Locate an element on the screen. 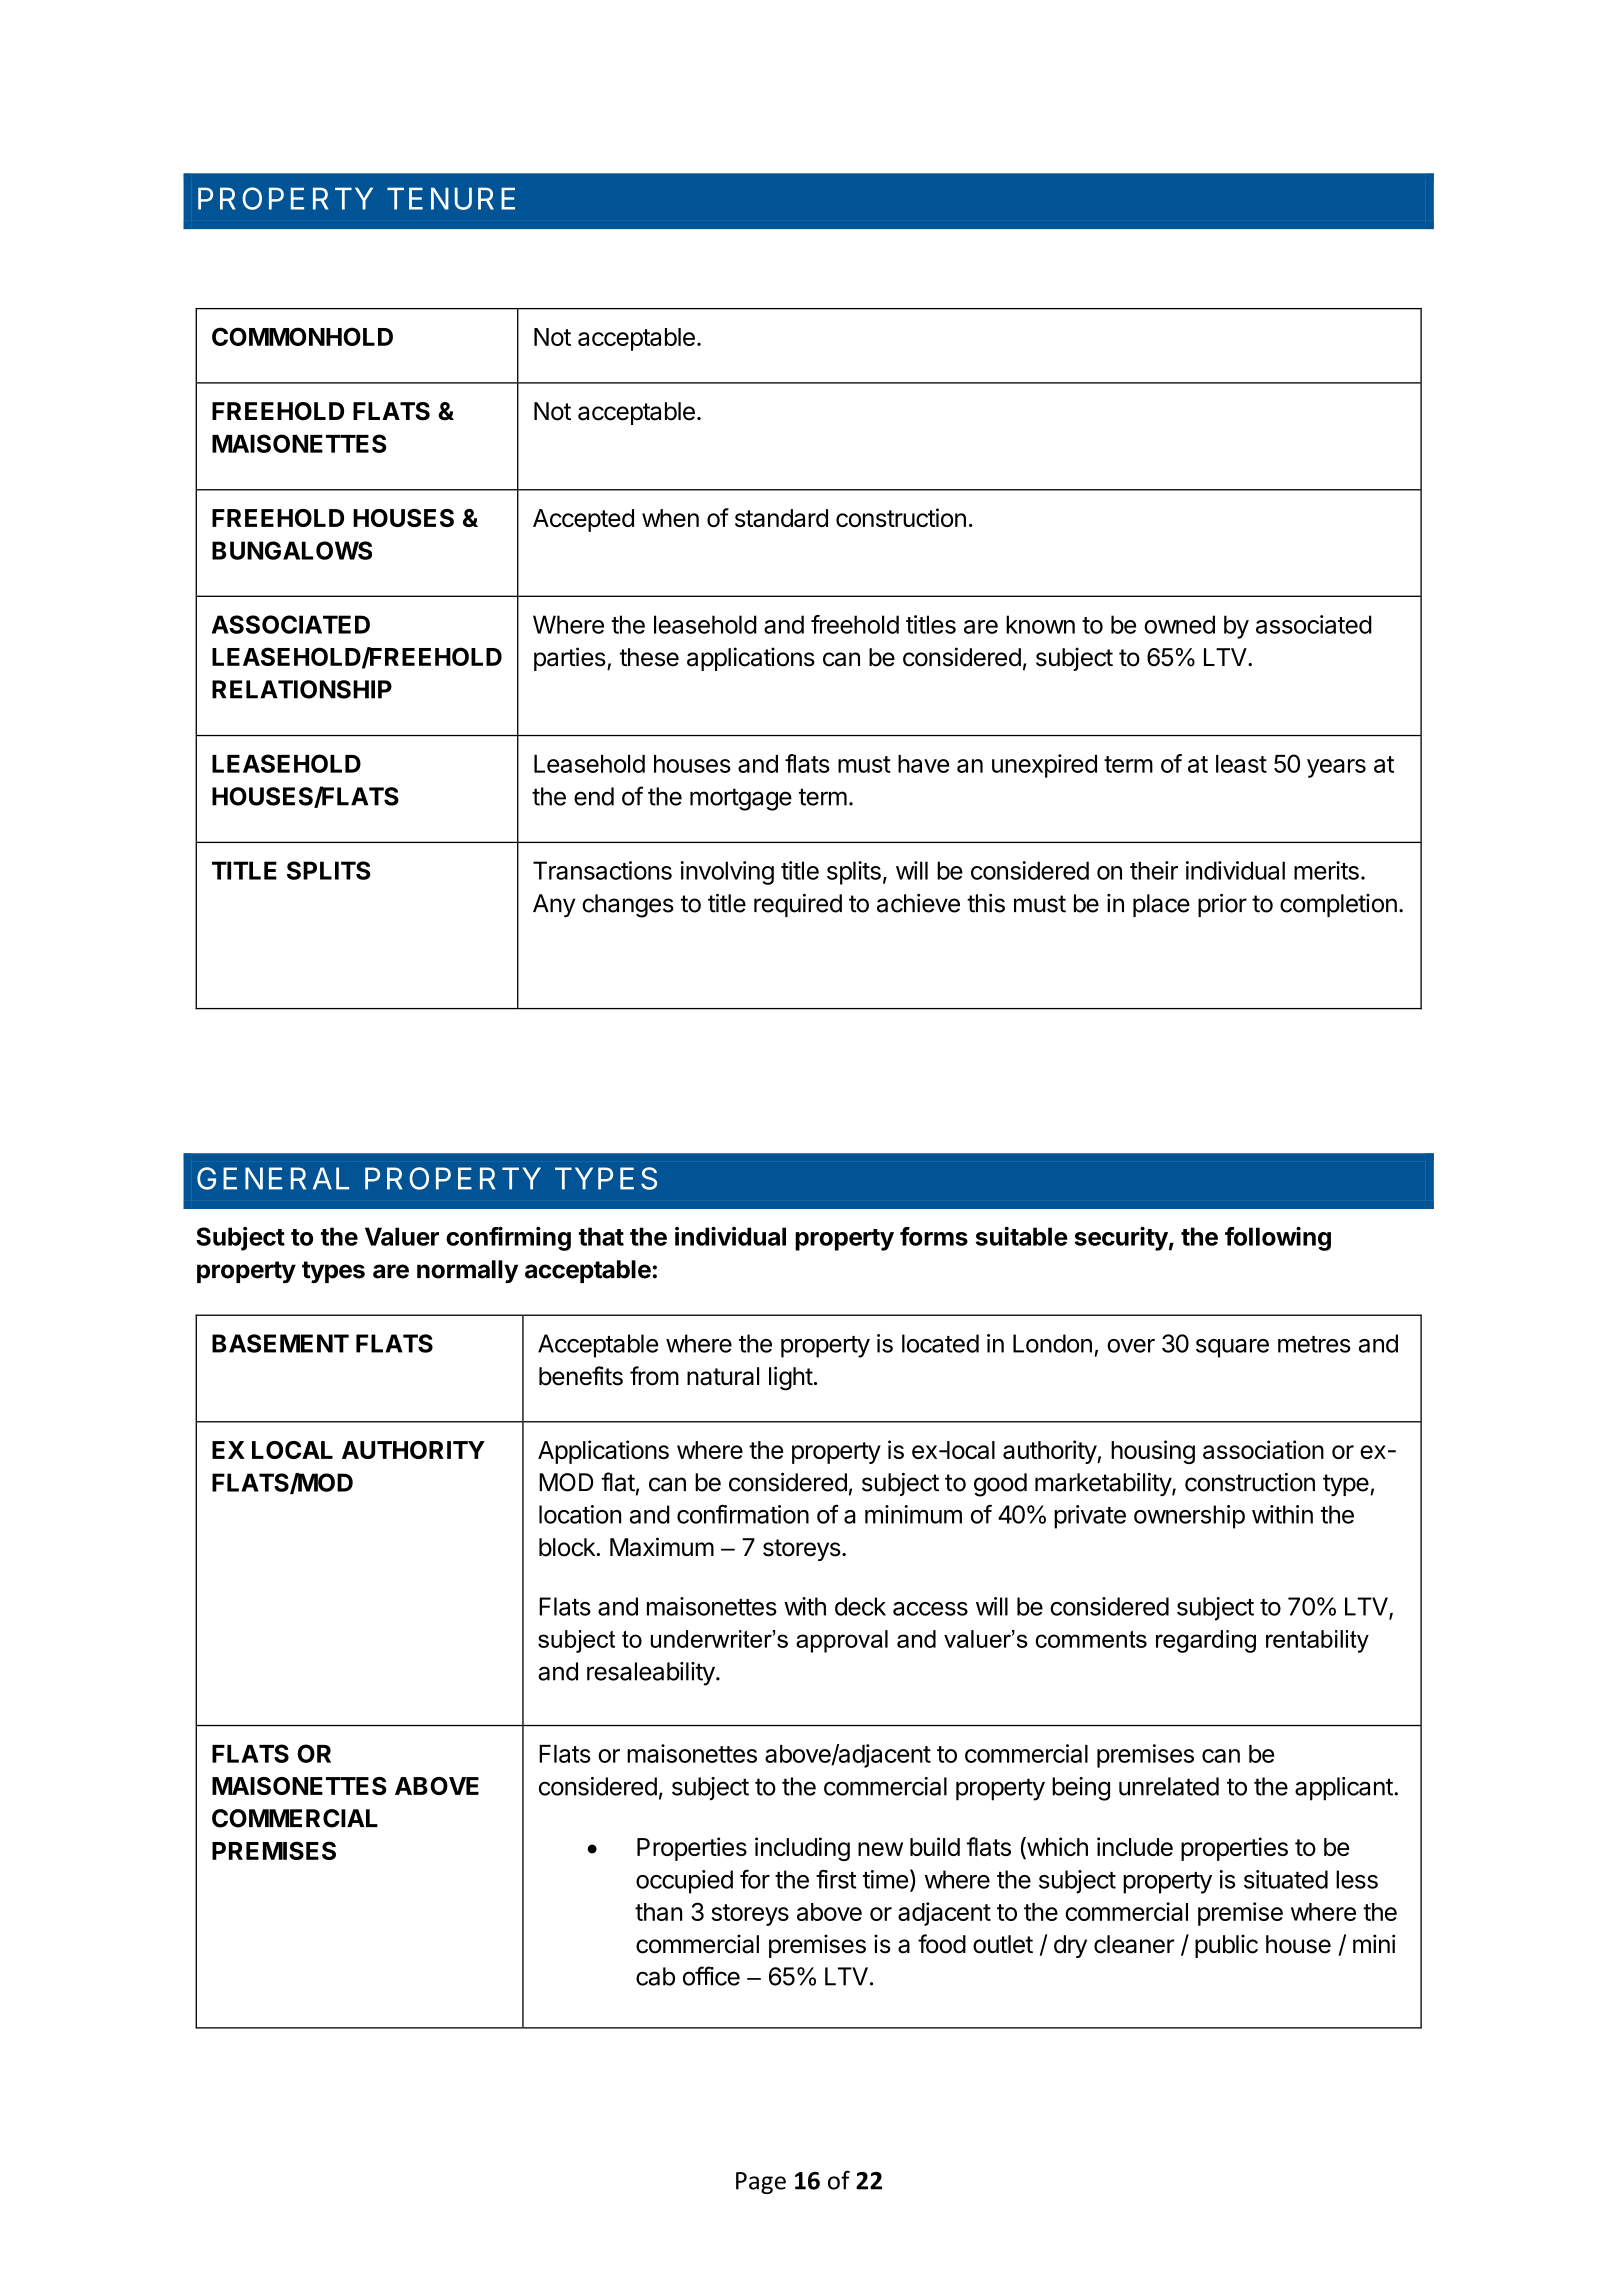 The width and height of the screenshot is (1617, 2286). cab is located at coordinates (655, 1976).
